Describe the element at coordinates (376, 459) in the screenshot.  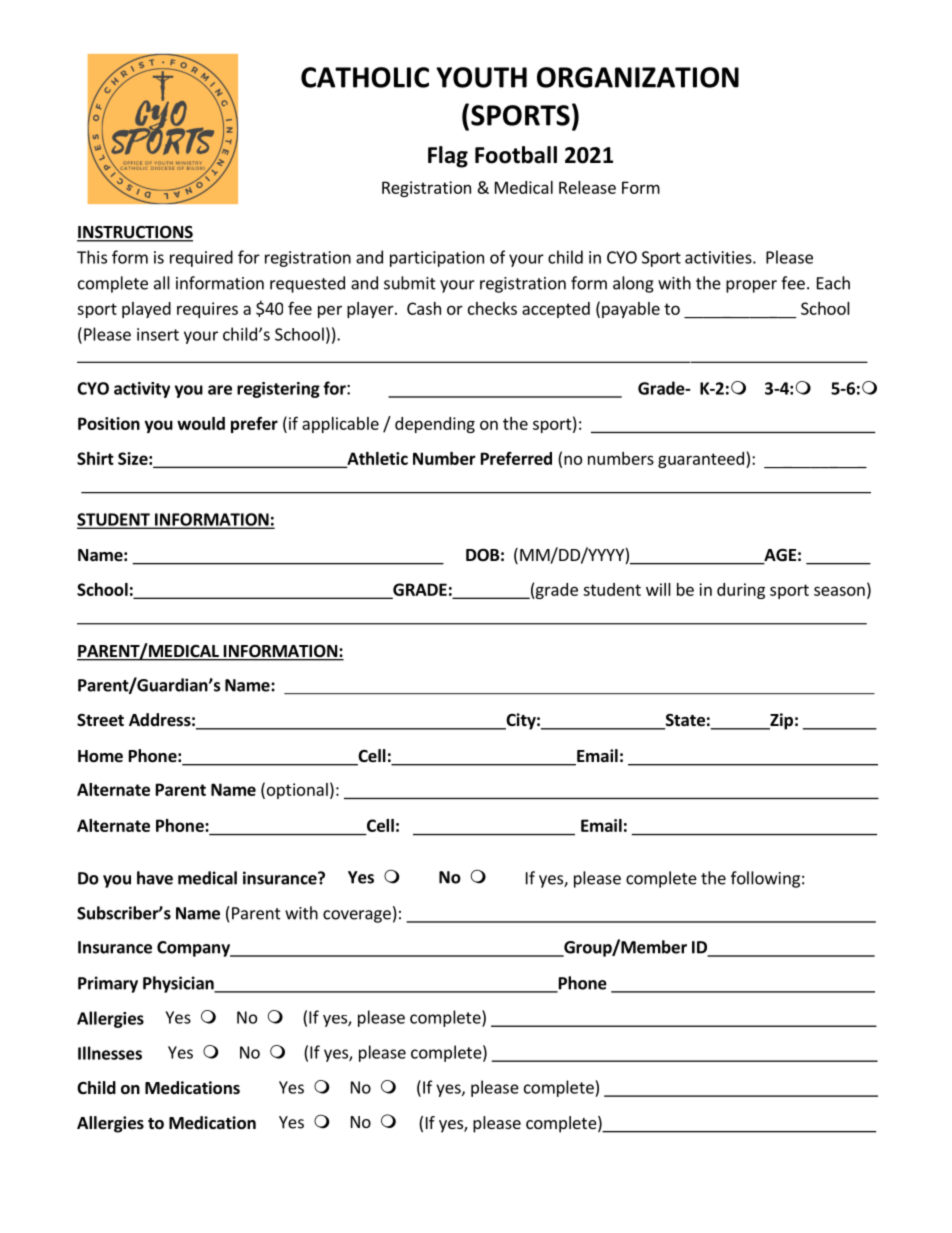
I see `Athletic` at that location.
